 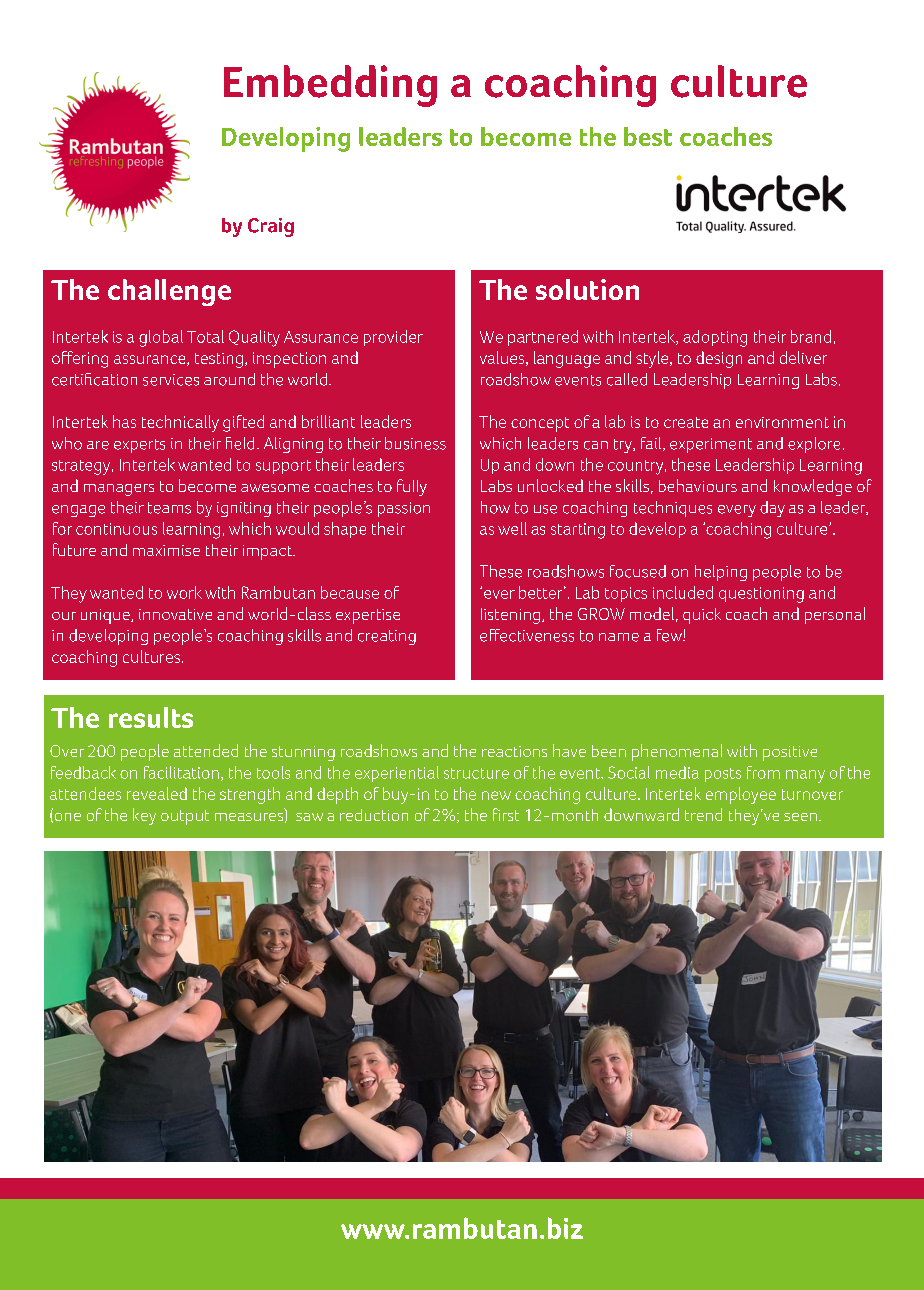 What do you see at coordinates (587, 289) in the page?
I see `solution` at bounding box center [587, 289].
